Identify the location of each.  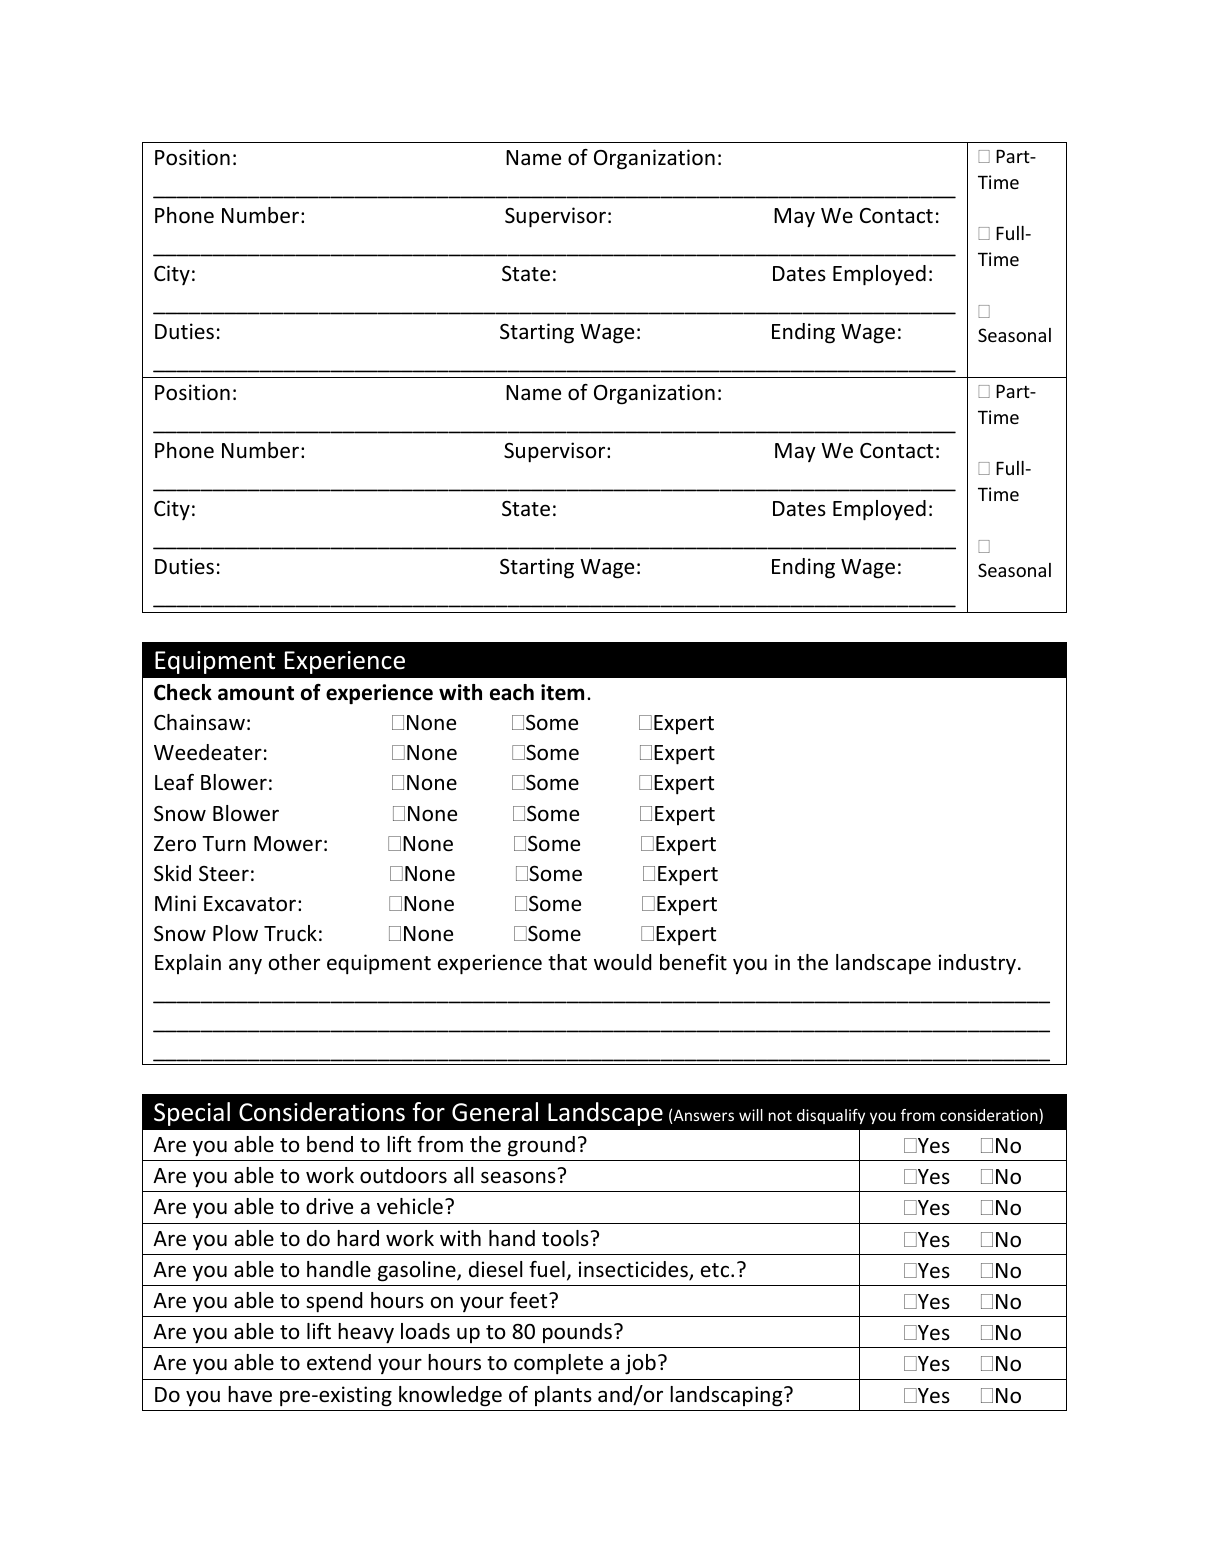
(512, 692).
